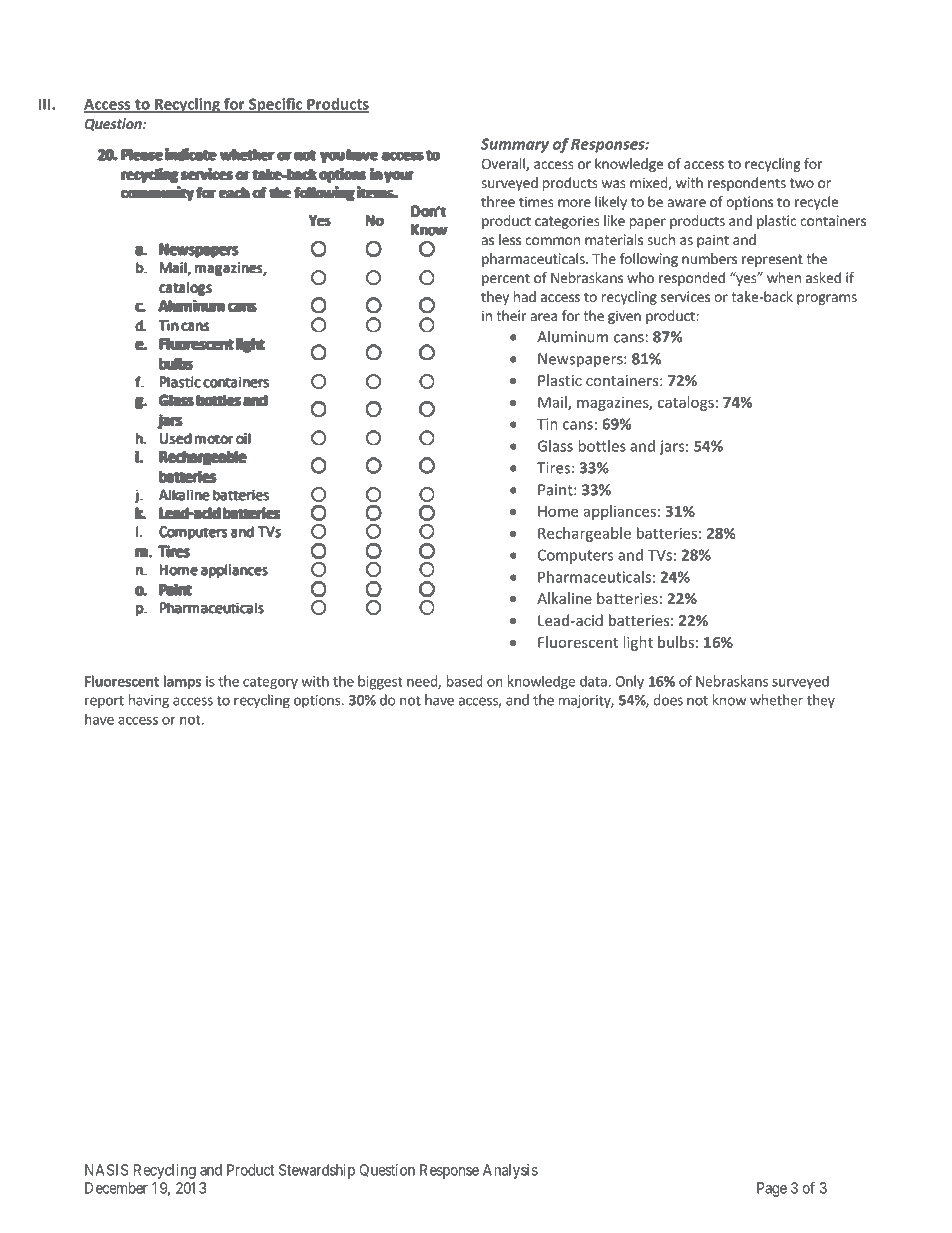  What do you see at coordinates (46, 104) in the screenshot?
I see `III` at bounding box center [46, 104].
